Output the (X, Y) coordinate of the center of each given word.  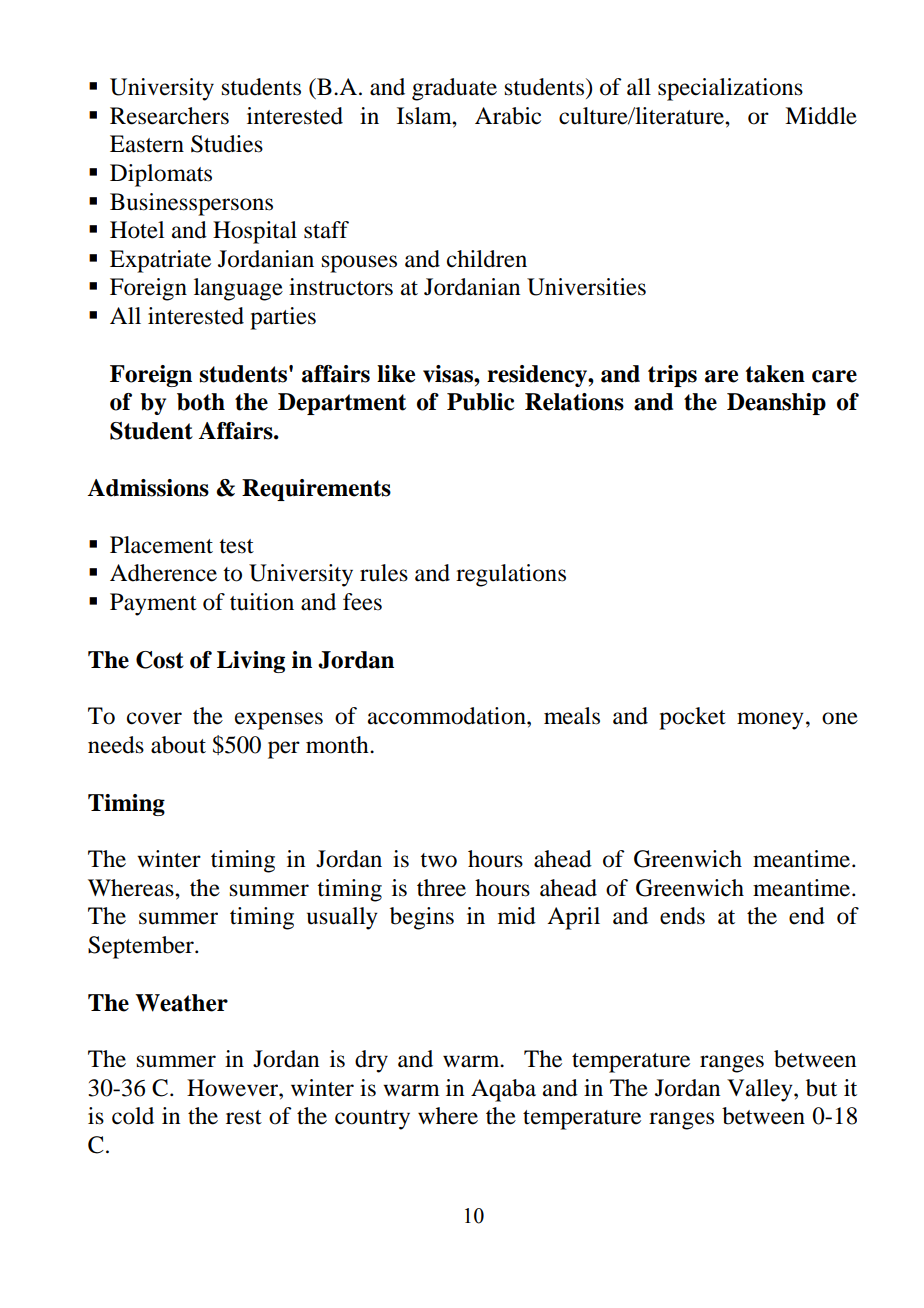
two (438, 860)
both (201, 402)
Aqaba (503, 1090)
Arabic (508, 116)
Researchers (169, 116)
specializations (730, 89)
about (178, 745)
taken (775, 374)
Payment (153, 604)
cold (133, 1116)
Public (480, 402)
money (770, 721)
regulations (511, 575)
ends (682, 916)
